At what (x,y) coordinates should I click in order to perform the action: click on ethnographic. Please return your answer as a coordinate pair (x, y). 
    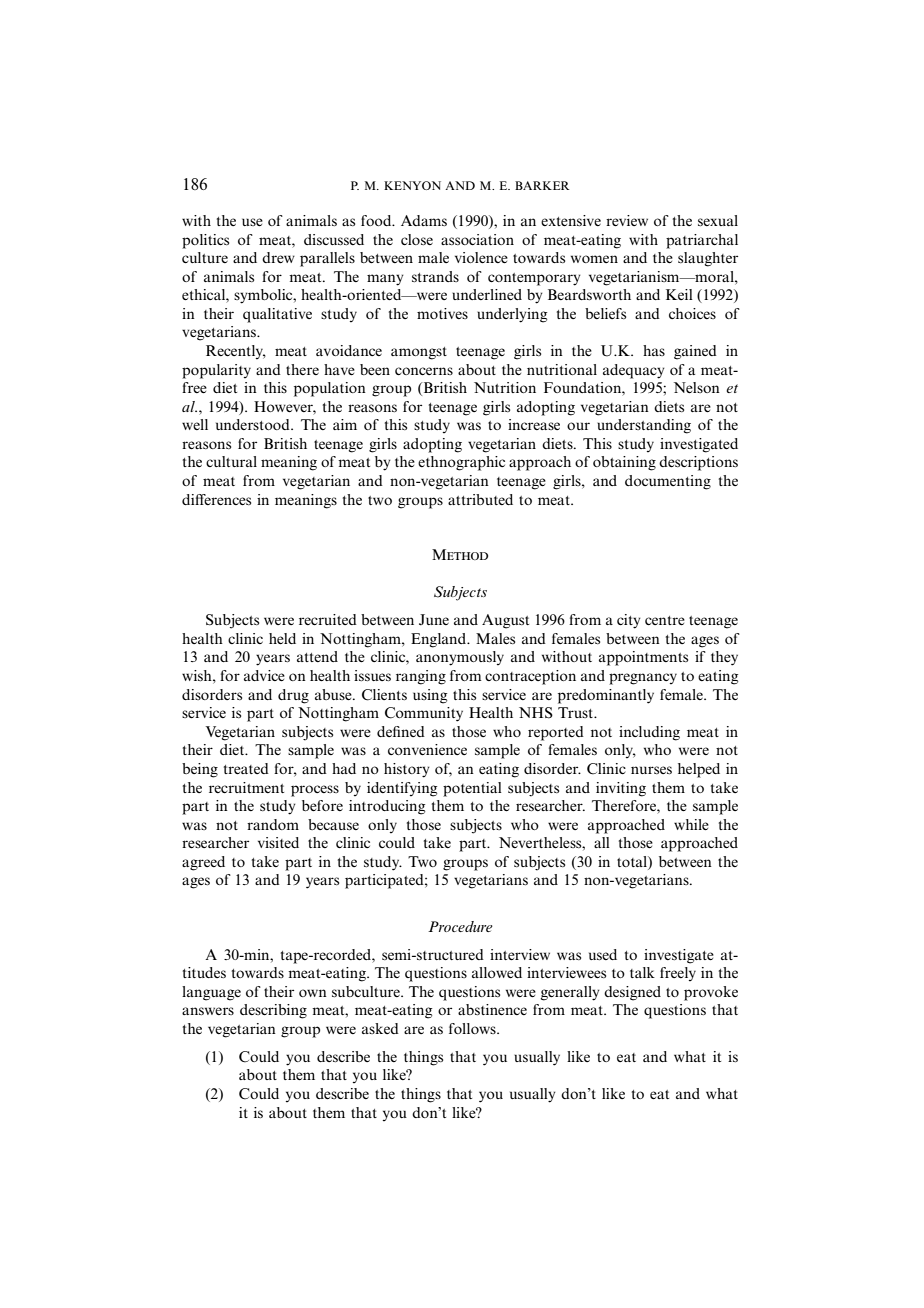
    Looking at the image, I should click on (461, 463).
